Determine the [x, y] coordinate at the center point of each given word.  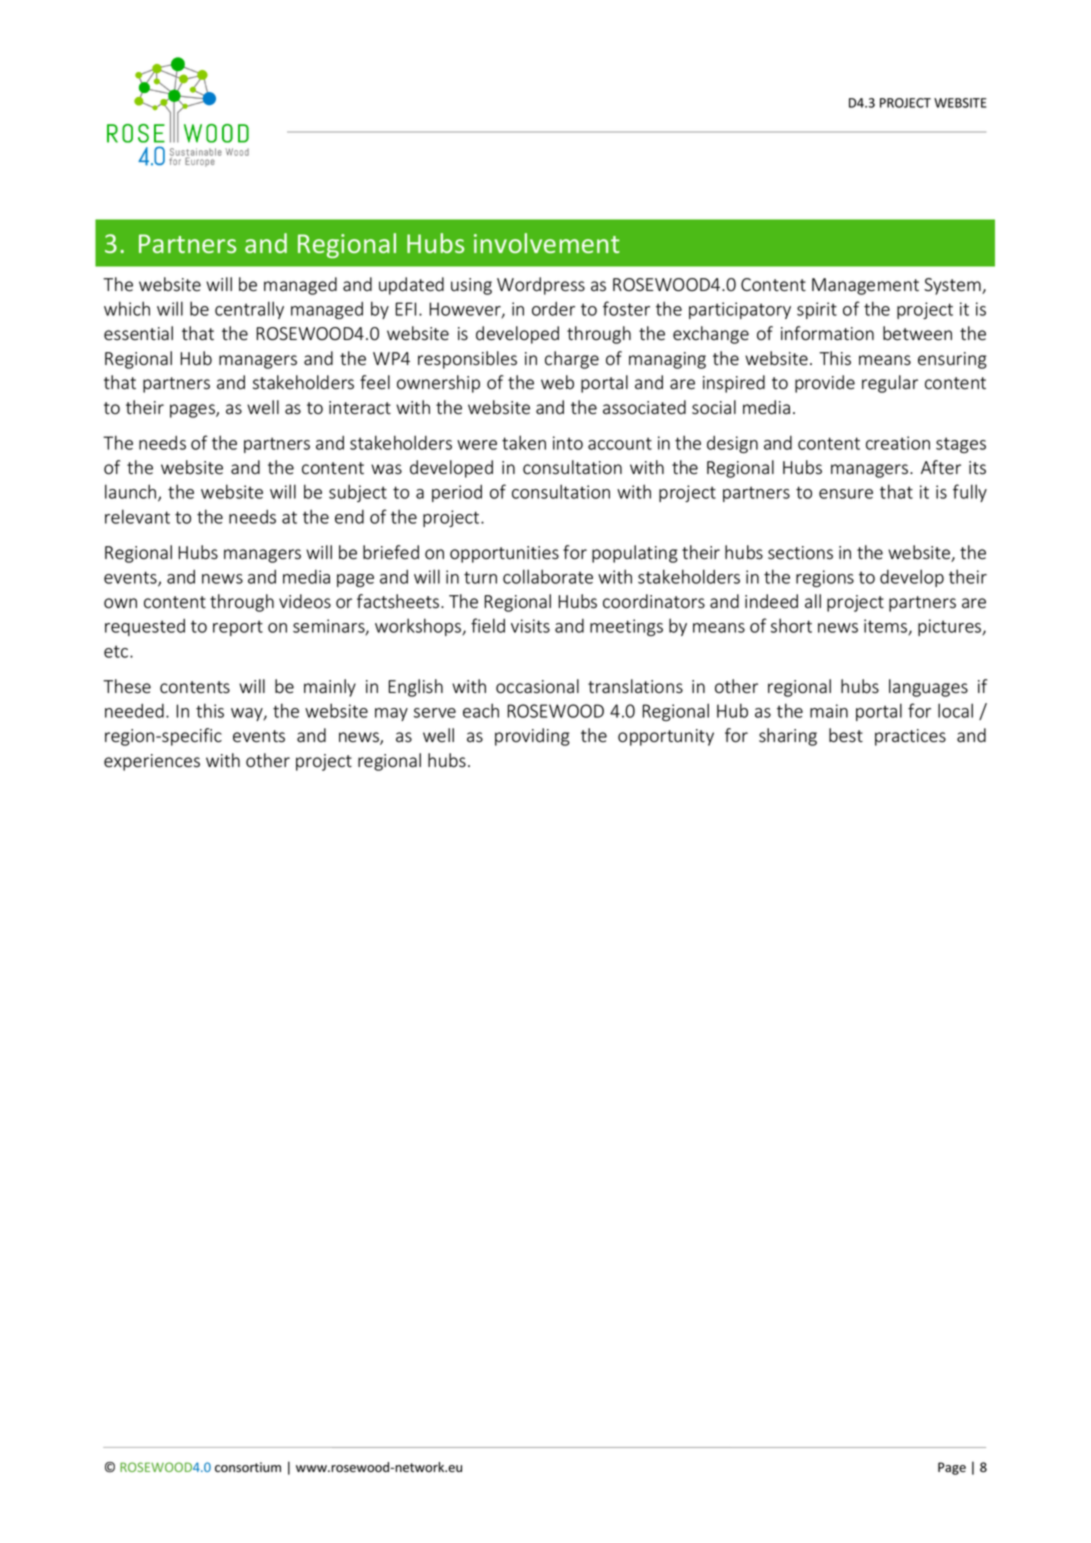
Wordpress [541, 286]
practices [910, 737]
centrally [249, 310]
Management [865, 286]
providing [532, 737]
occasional [537, 686]
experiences [152, 762]
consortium [248, 1467]
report [238, 628]
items [886, 627]
